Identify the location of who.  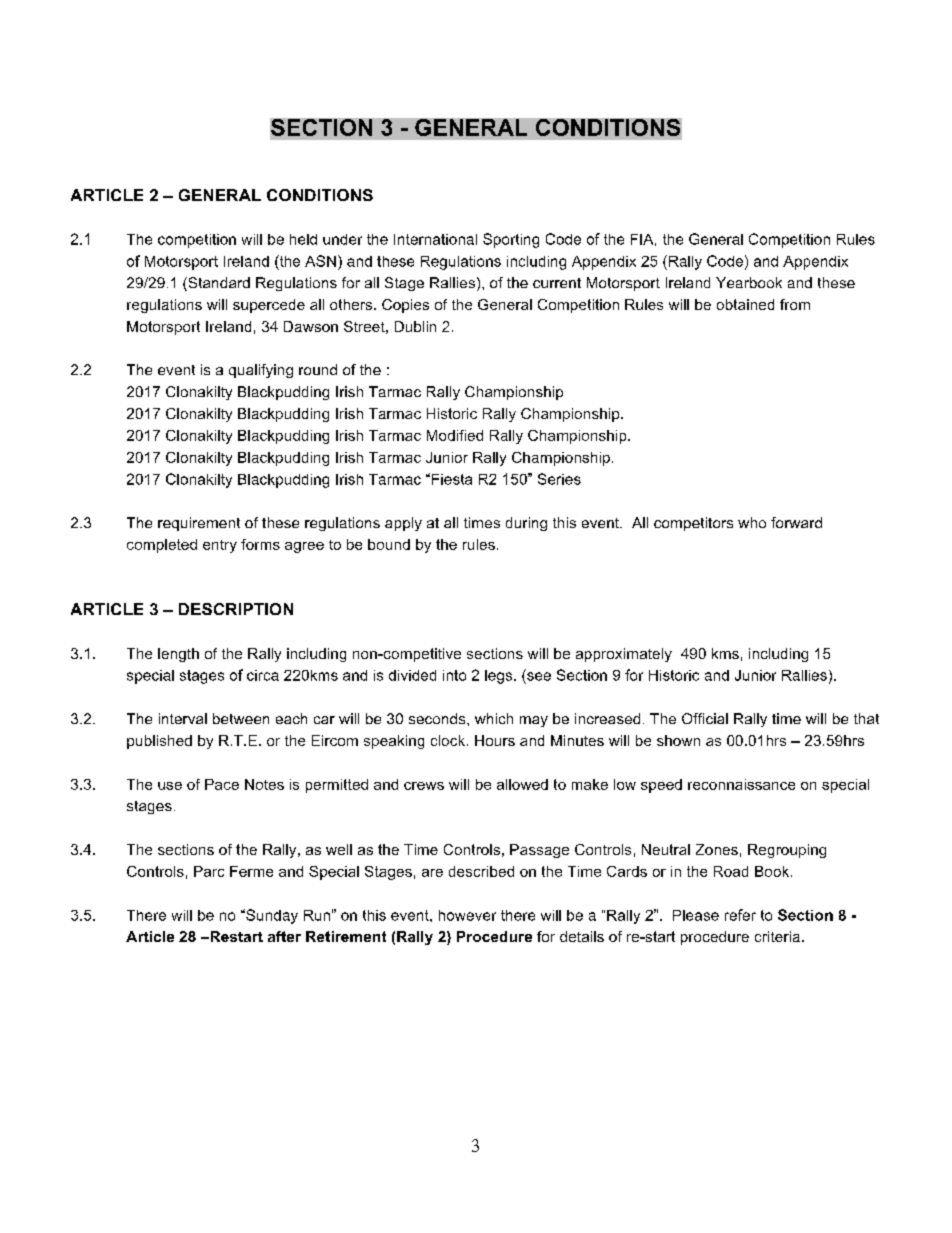
(752, 522).
